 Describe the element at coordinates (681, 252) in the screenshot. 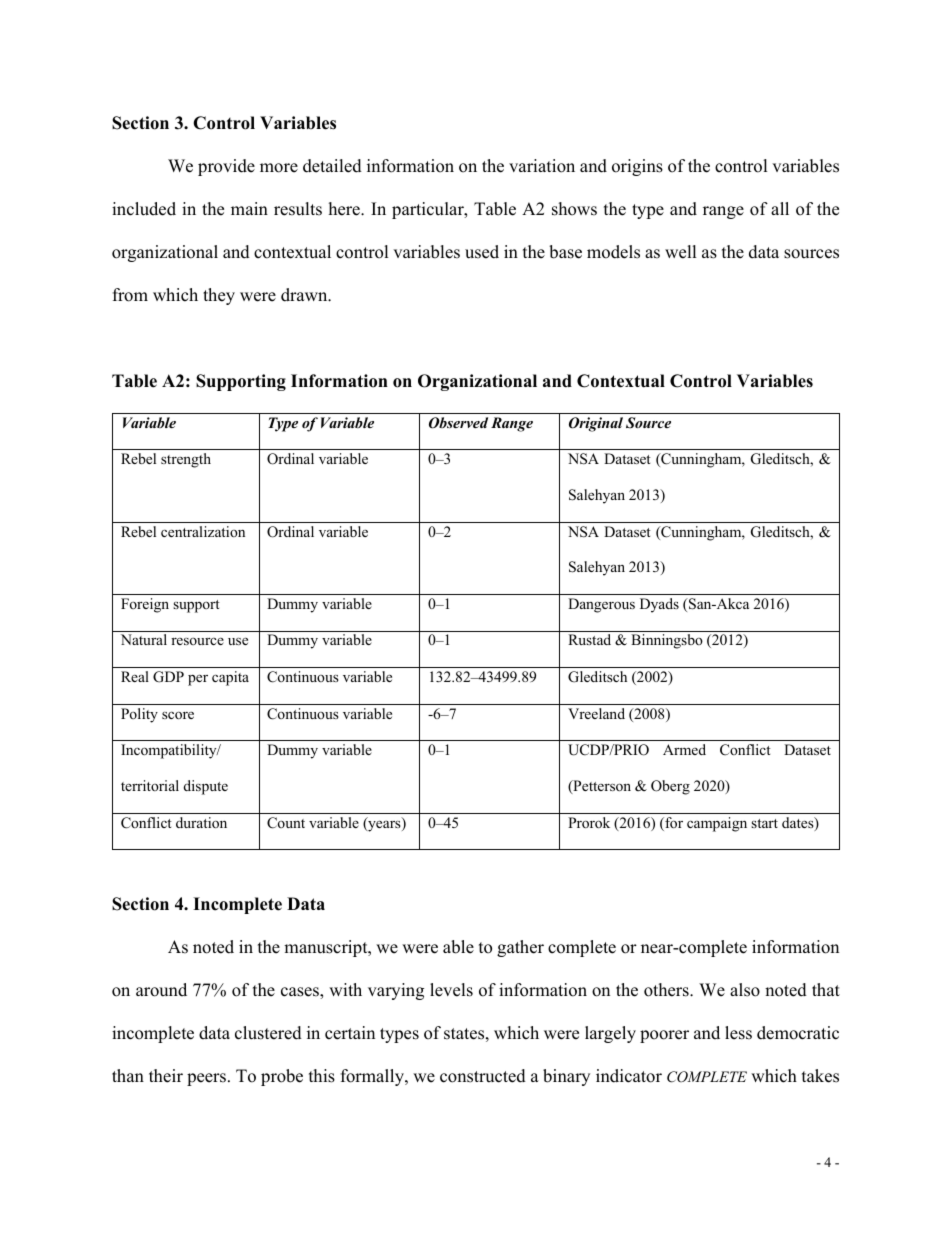

I see `well` at that location.
